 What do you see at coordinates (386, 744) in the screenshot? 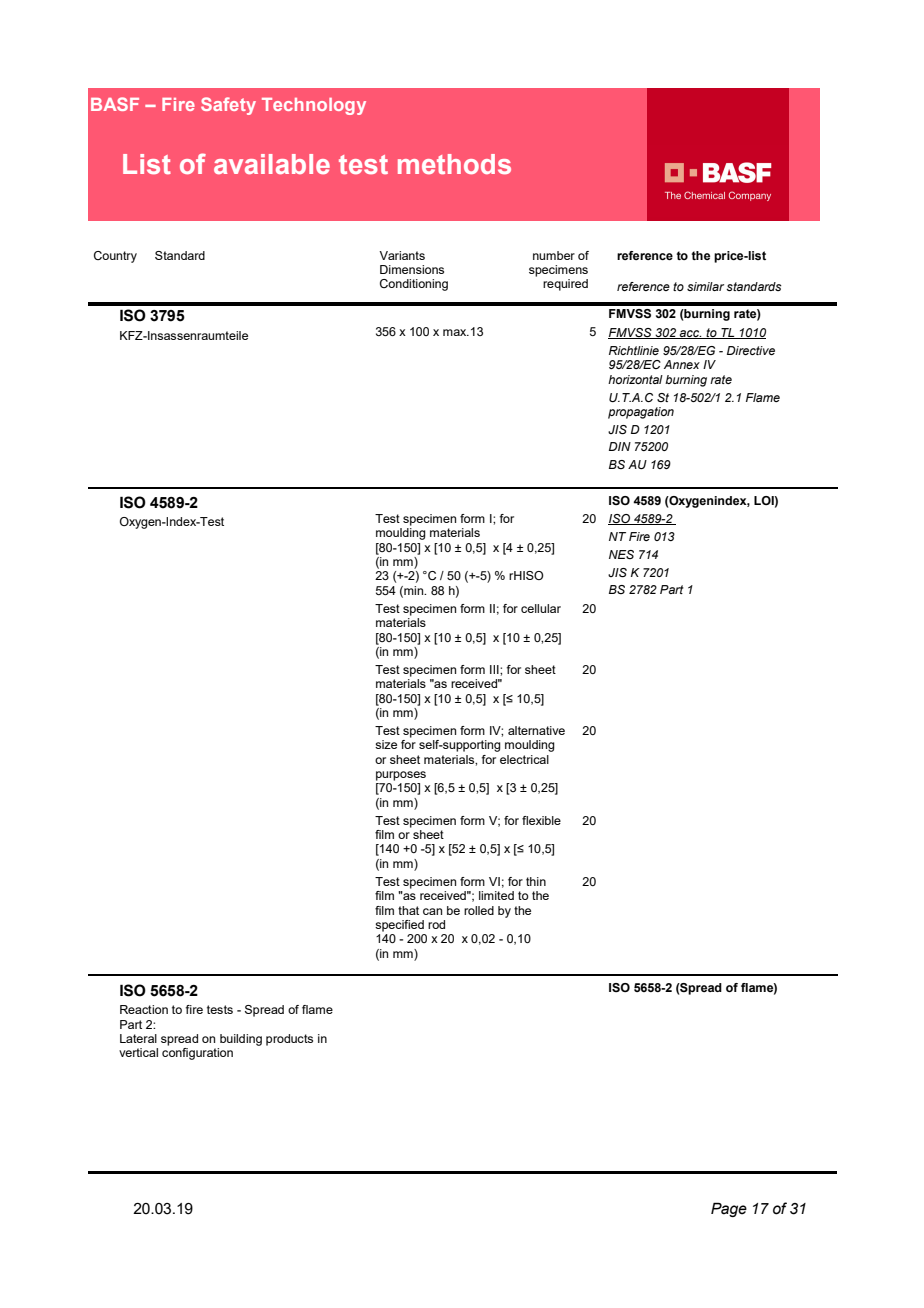
I see `size` at bounding box center [386, 744].
